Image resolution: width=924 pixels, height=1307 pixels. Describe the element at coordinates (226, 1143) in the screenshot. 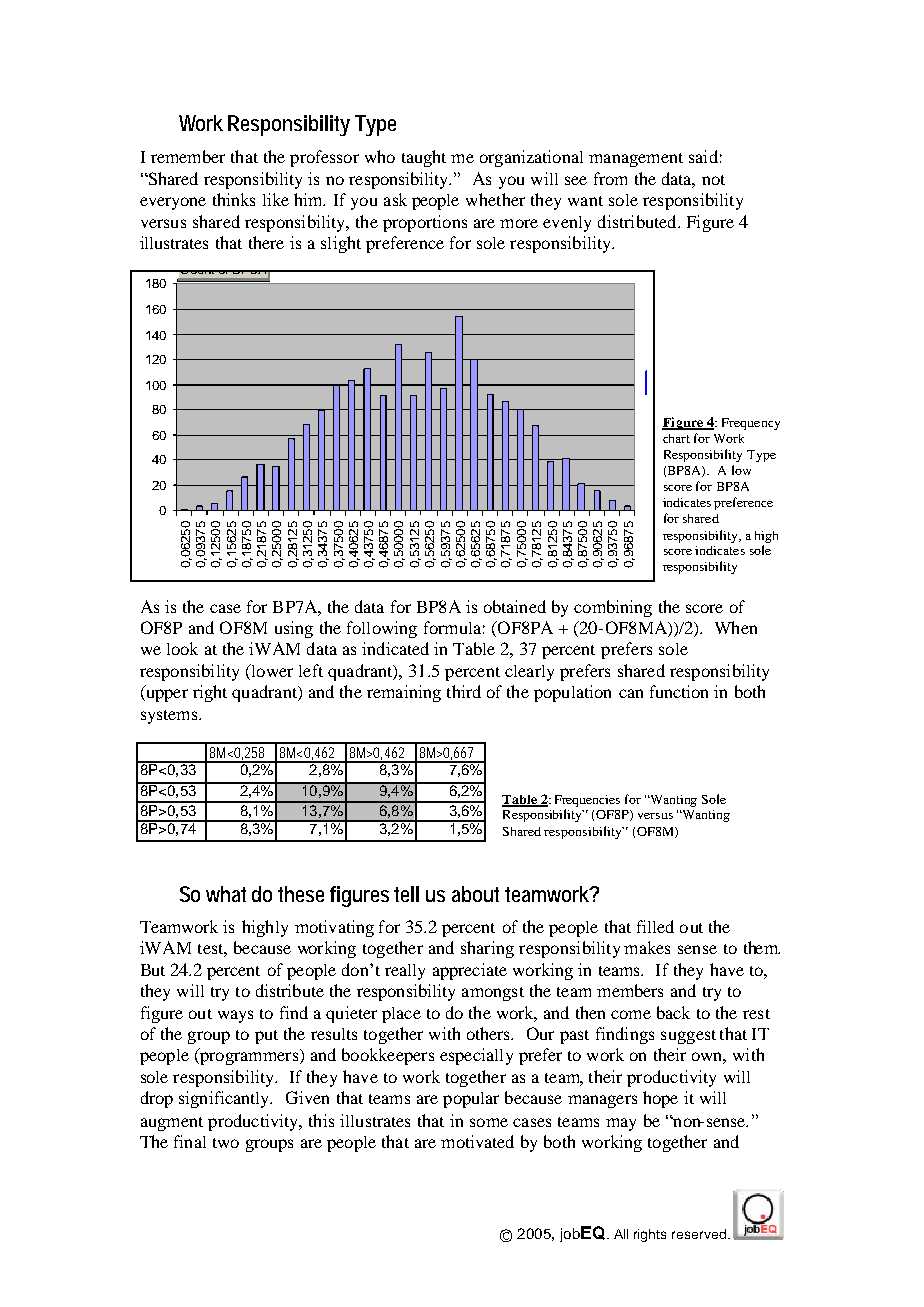

I see `two` at that location.
